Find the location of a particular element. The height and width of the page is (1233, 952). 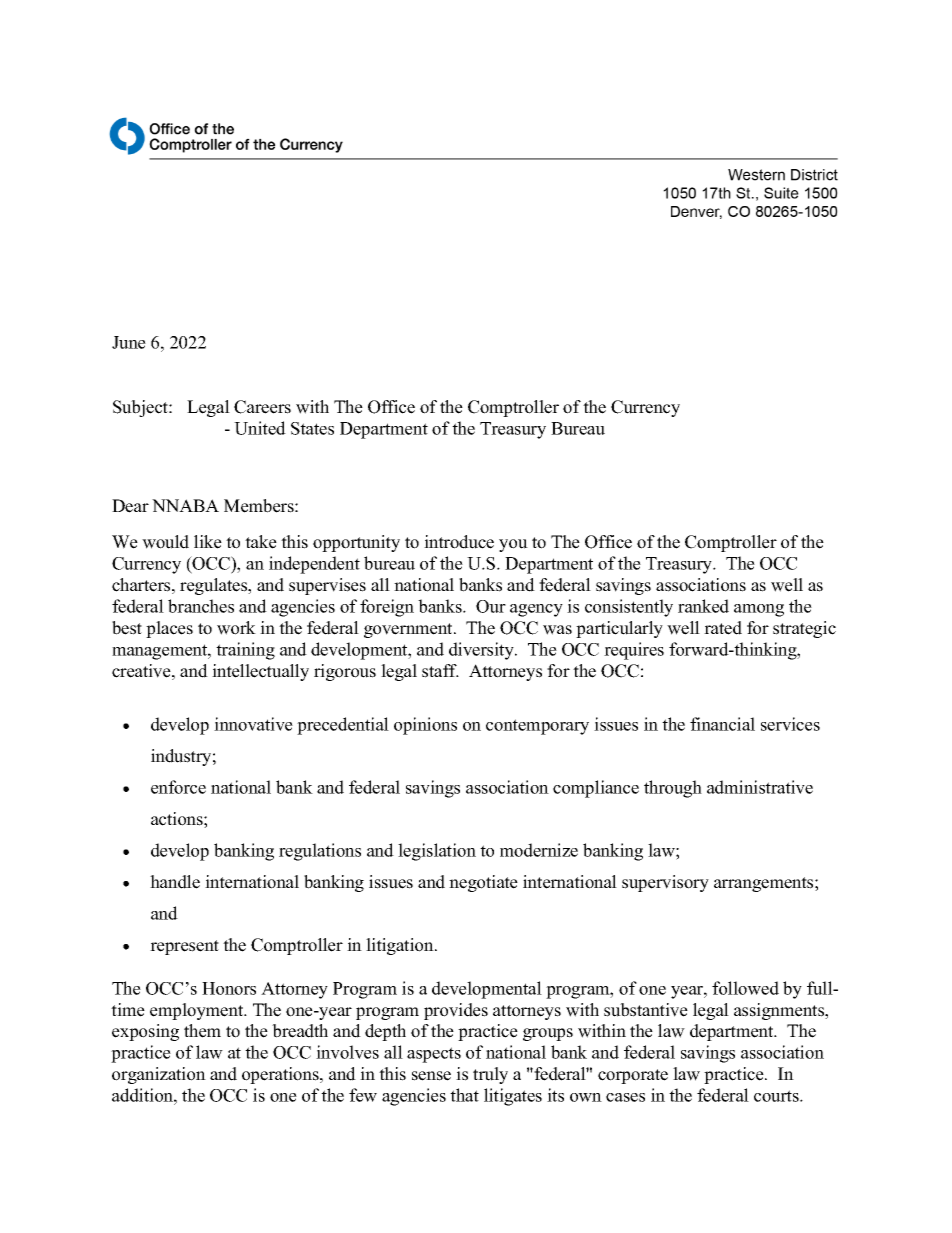

innovative is located at coordinates (253, 724).
